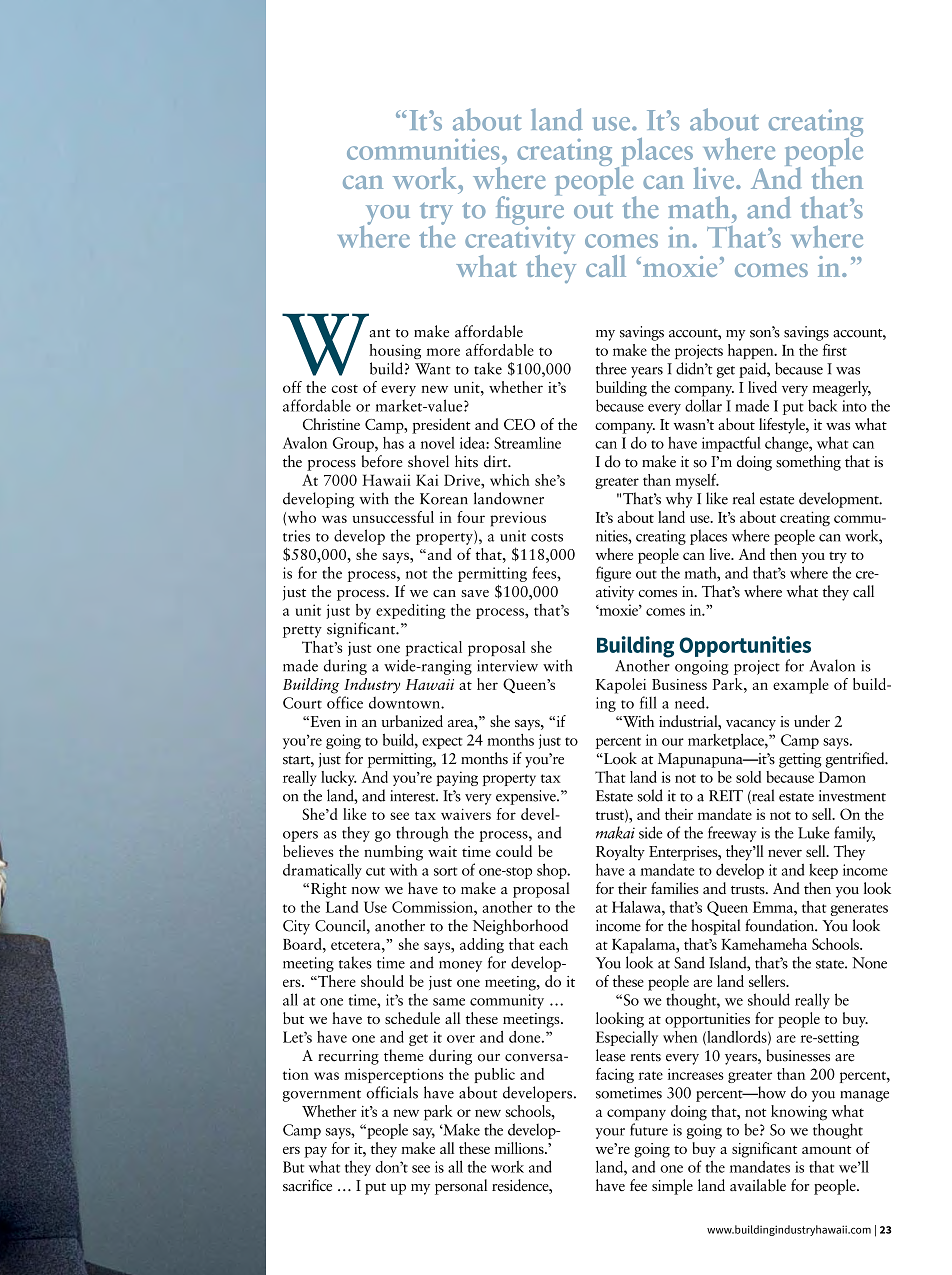 The image size is (952, 1275). What do you see at coordinates (611, 368) in the screenshot?
I see `three` at bounding box center [611, 368].
